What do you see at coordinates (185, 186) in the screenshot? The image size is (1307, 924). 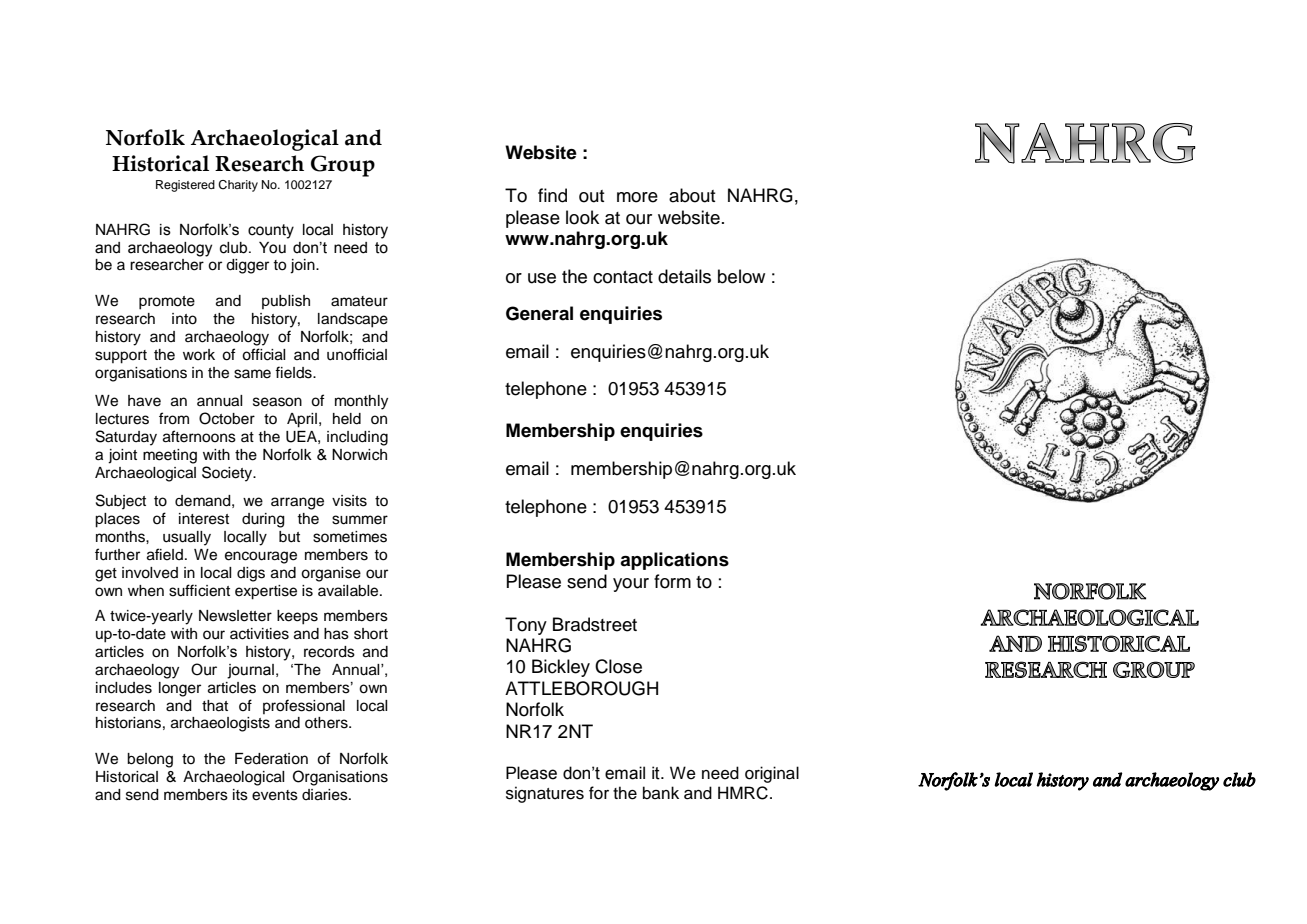 I see `Registered` at bounding box center [185, 186].
